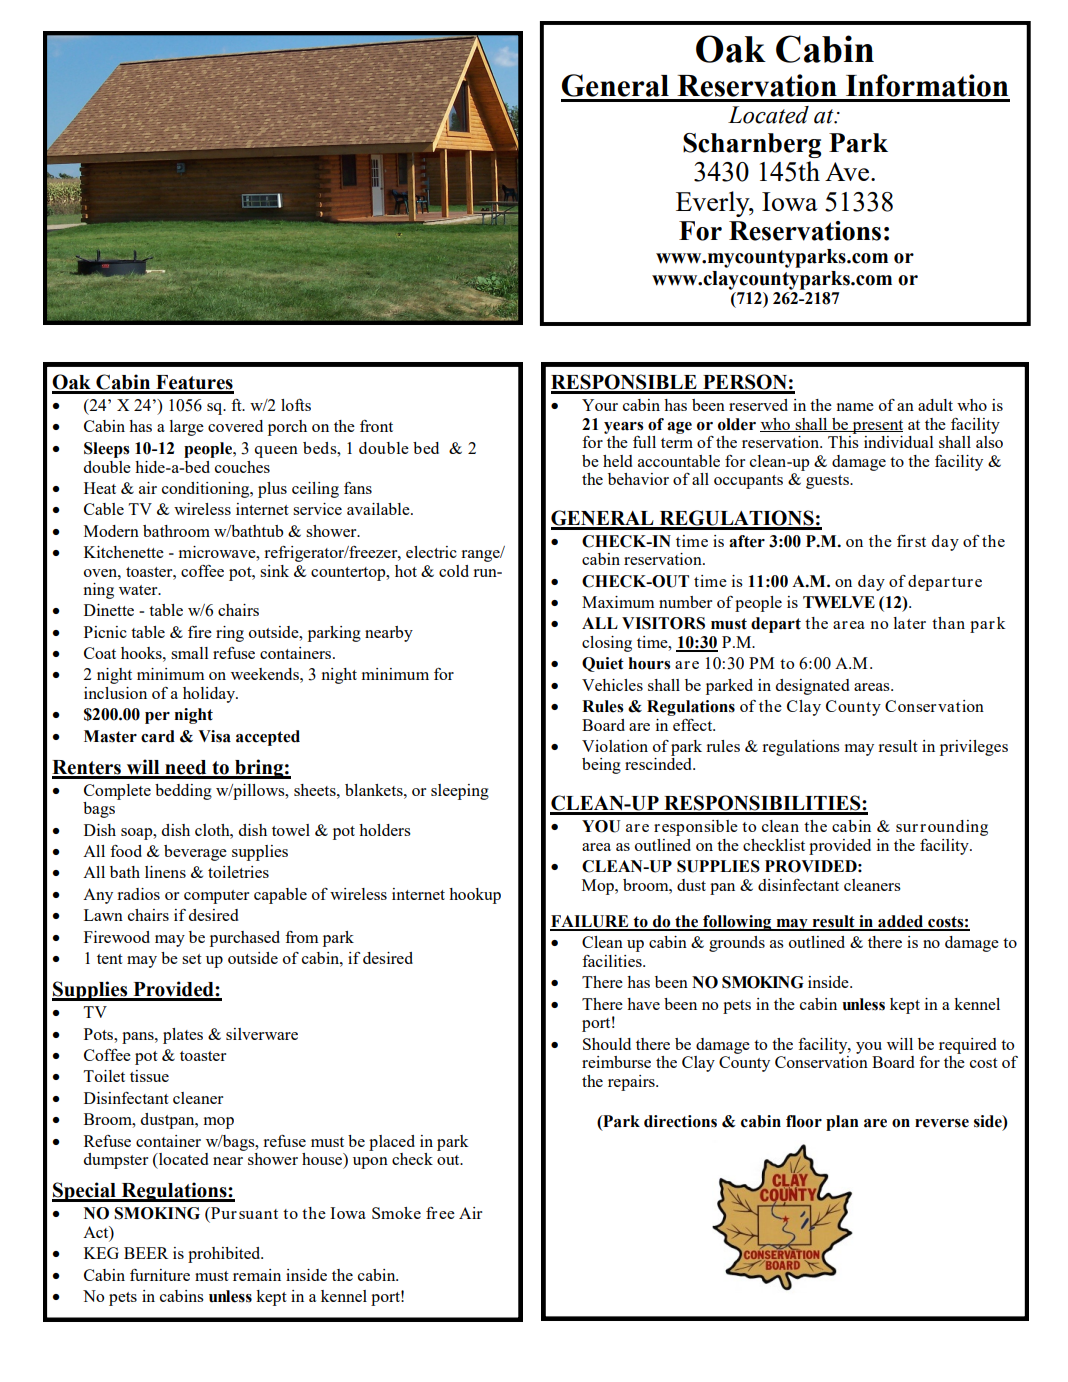 The width and height of the screenshot is (1068, 1382). What do you see at coordinates (842, 1123) in the screenshot?
I see `plan` at bounding box center [842, 1123].
